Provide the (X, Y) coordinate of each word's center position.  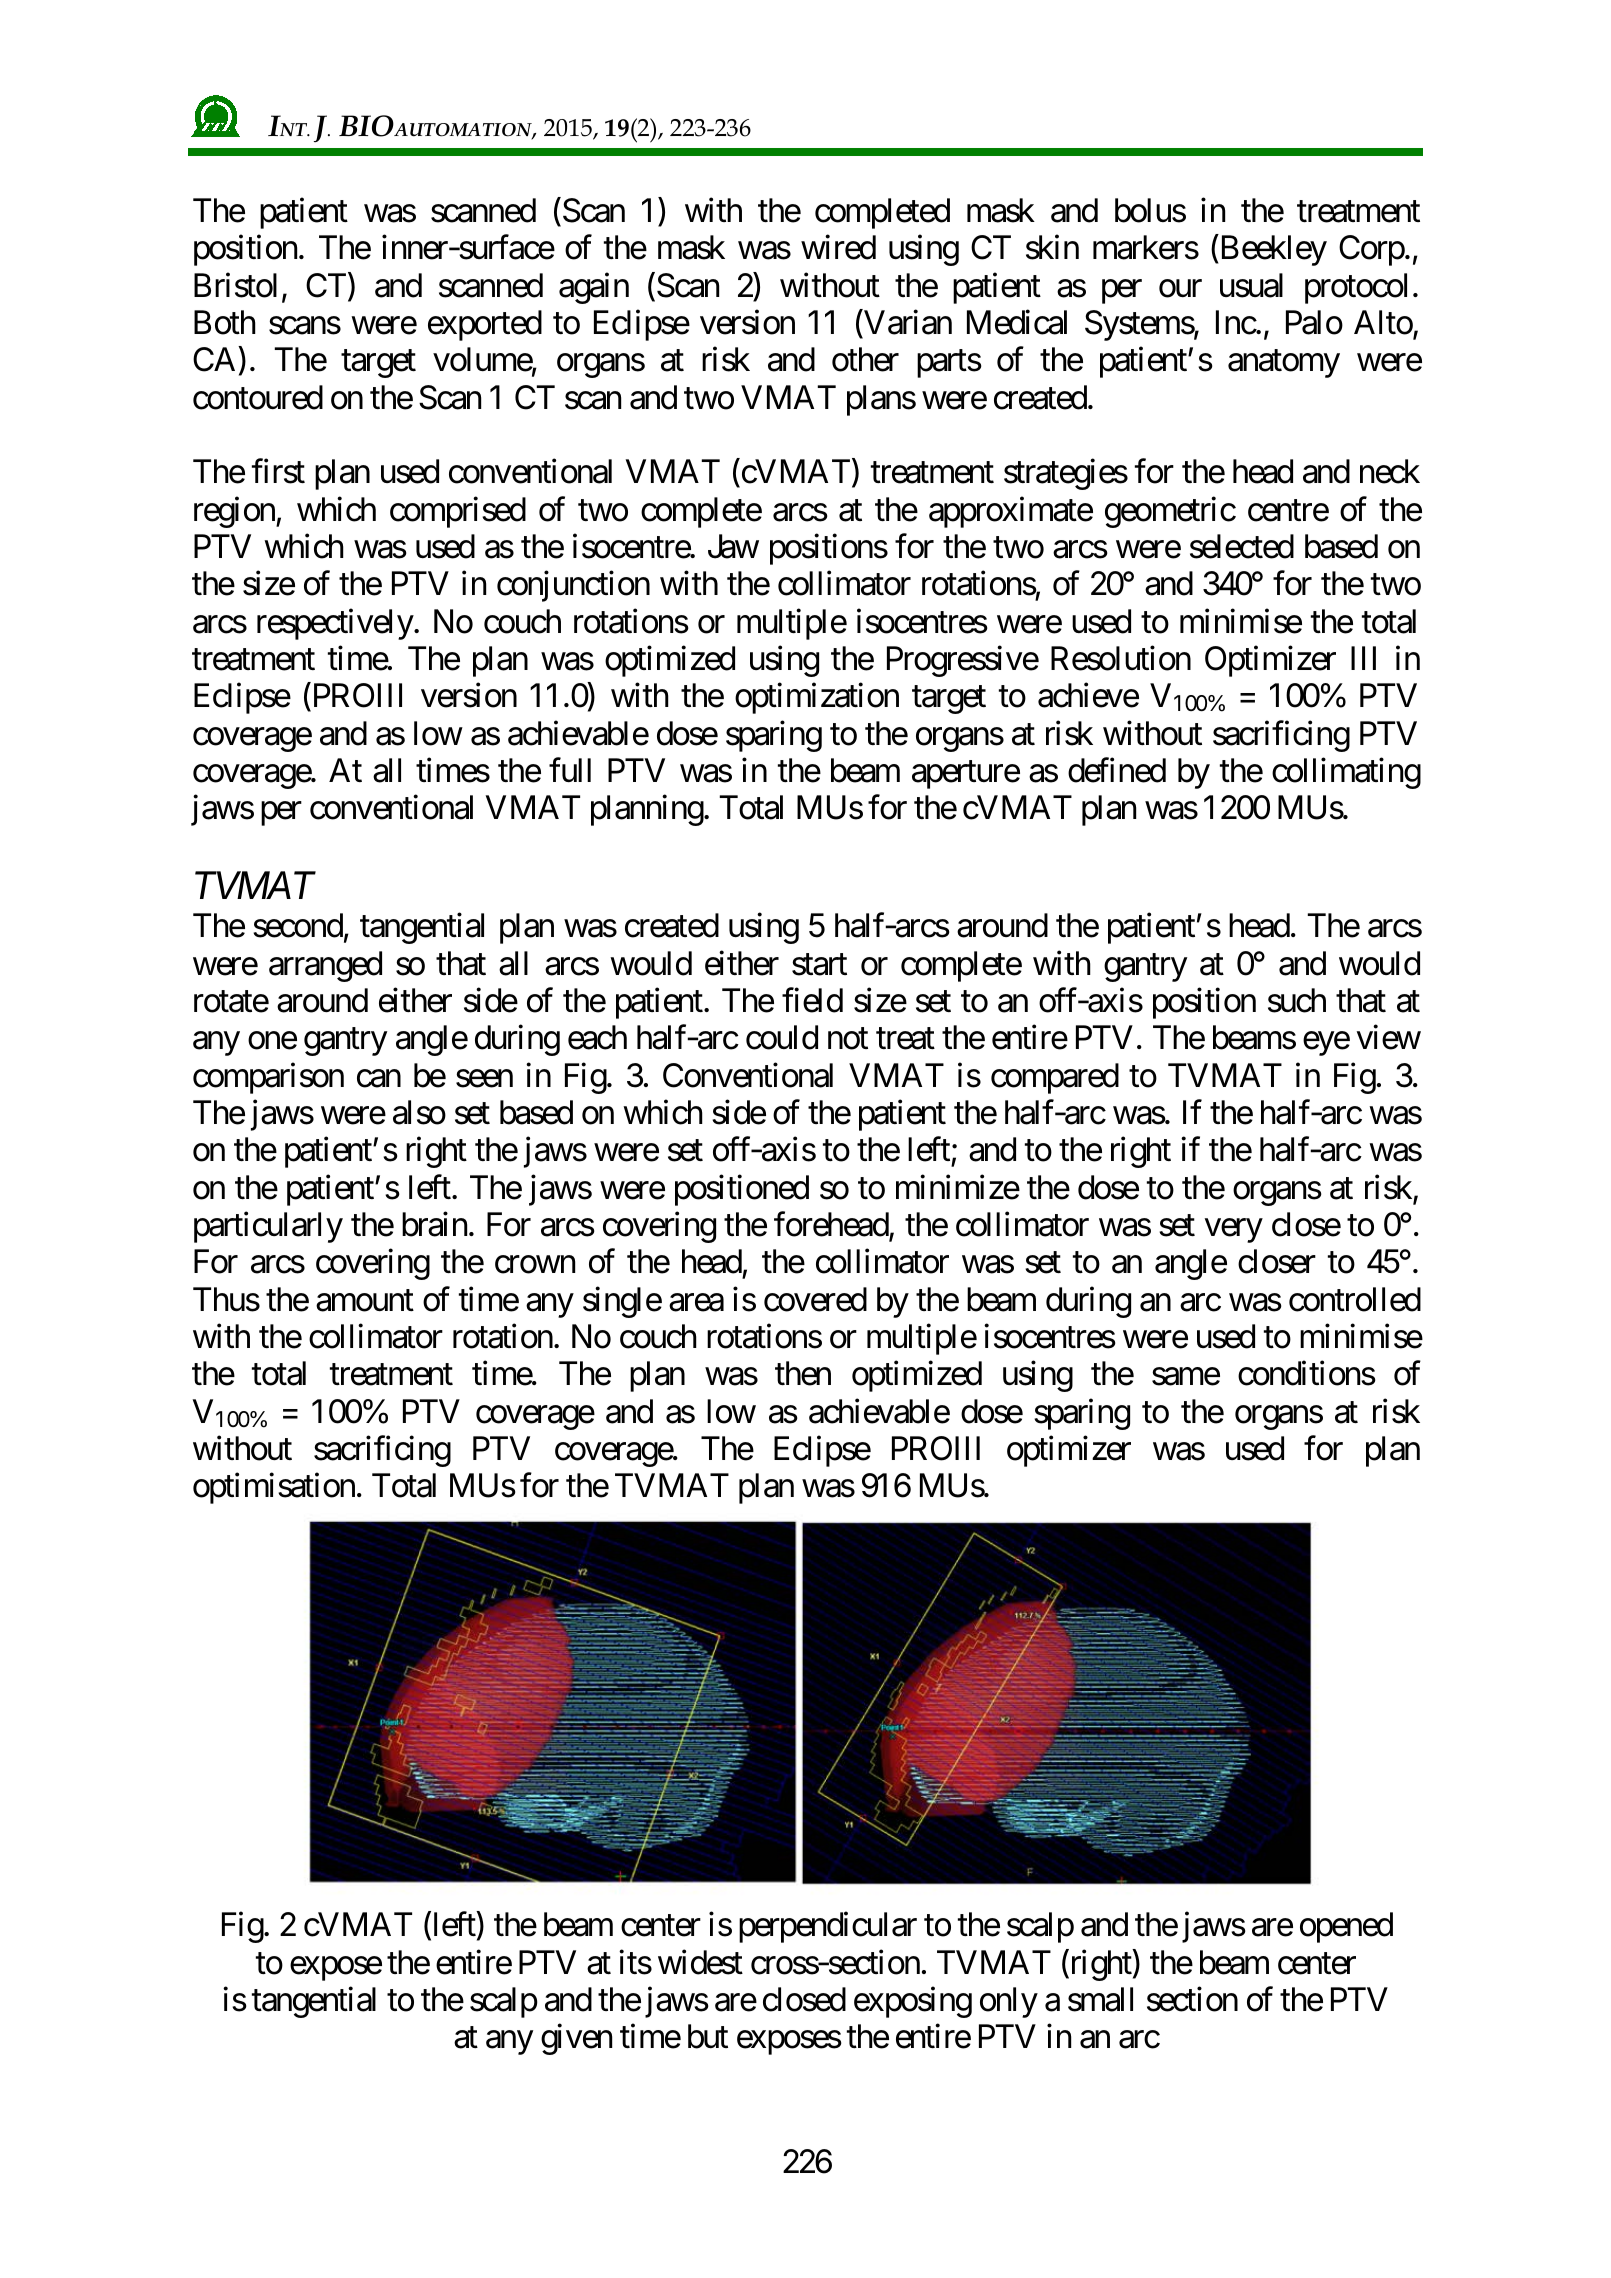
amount (365, 1301)
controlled (1355, 1299)
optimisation (274, 1488)
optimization (817, 698)
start (819, 965)
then (803, 1373)
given (576, 2039)
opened (1346, 1927)
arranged (325, 966)
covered (815, 1299)
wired (838, 247)
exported (485, 325)
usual (1251, 285)
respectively (335, 624)
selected (1242, 546)
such (1297, 1000)
